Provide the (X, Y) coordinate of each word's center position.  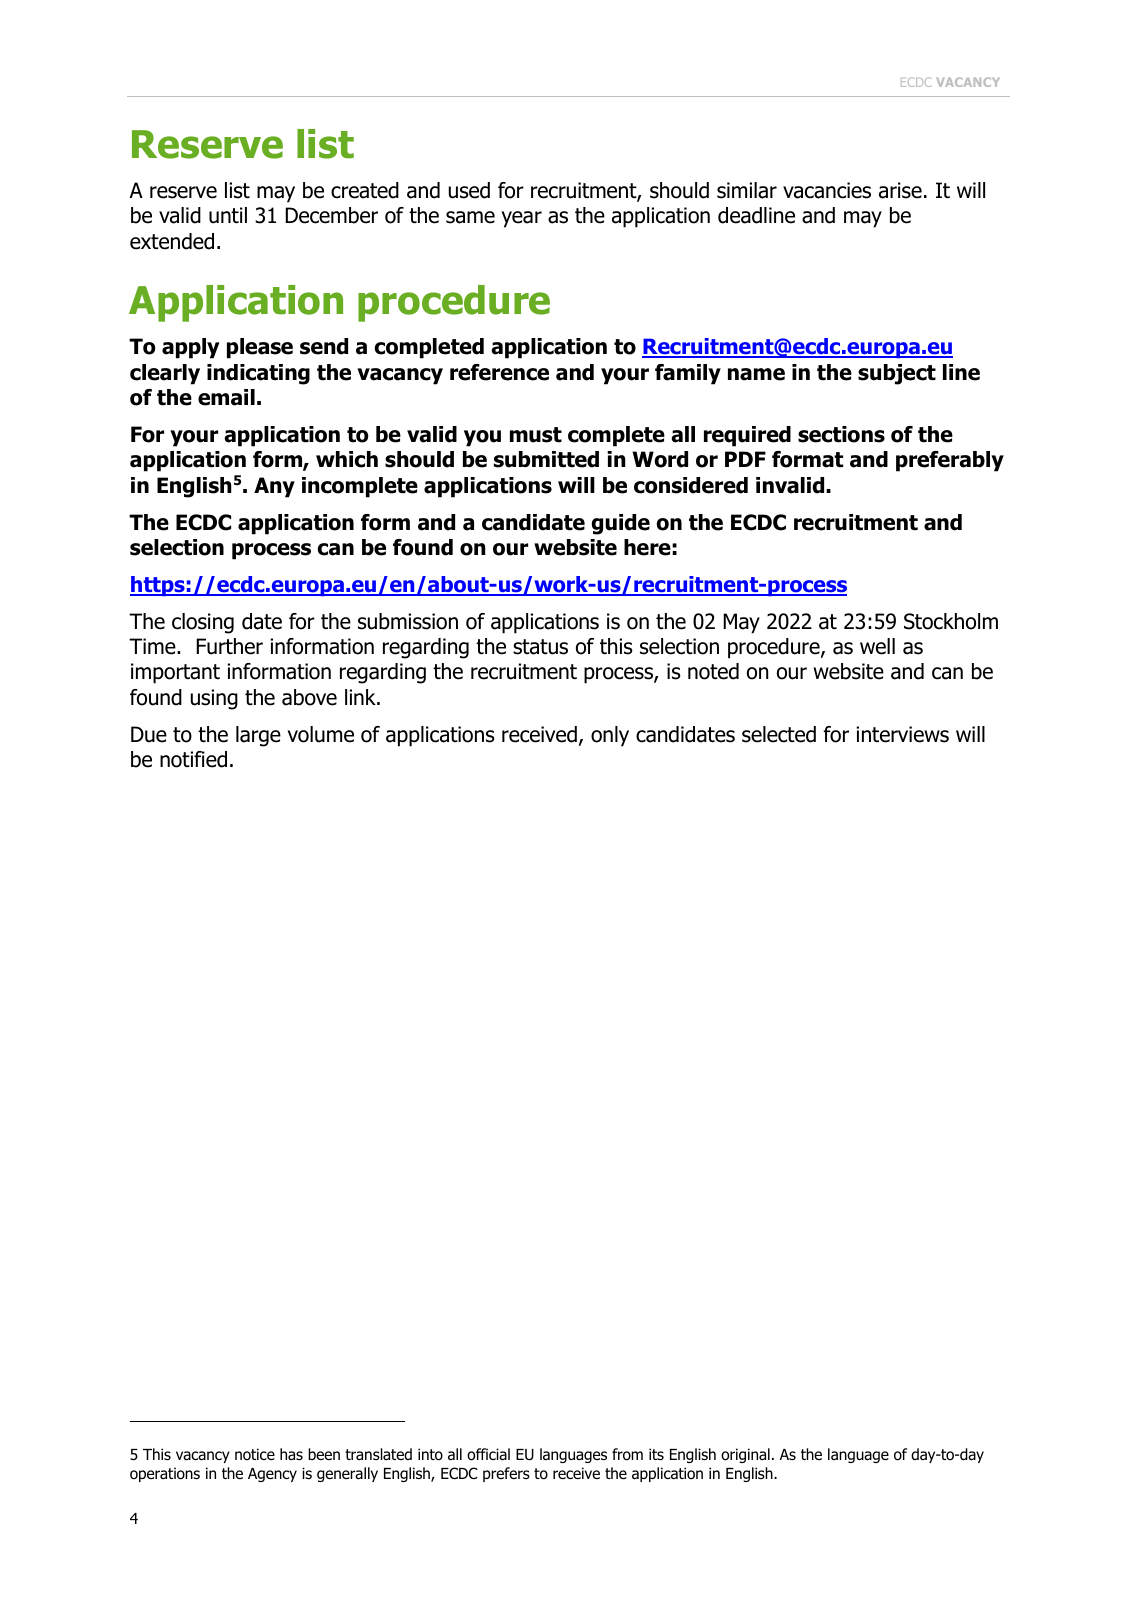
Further (229, 646)
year (522, 219)
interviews (902, 734)
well (877, 646)
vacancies (827, 190)
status (540, 647)
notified (193, 759)
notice (255, 1454)
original (745, 1455)
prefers (506, 1474)
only (610, 736)
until (228, 215)
